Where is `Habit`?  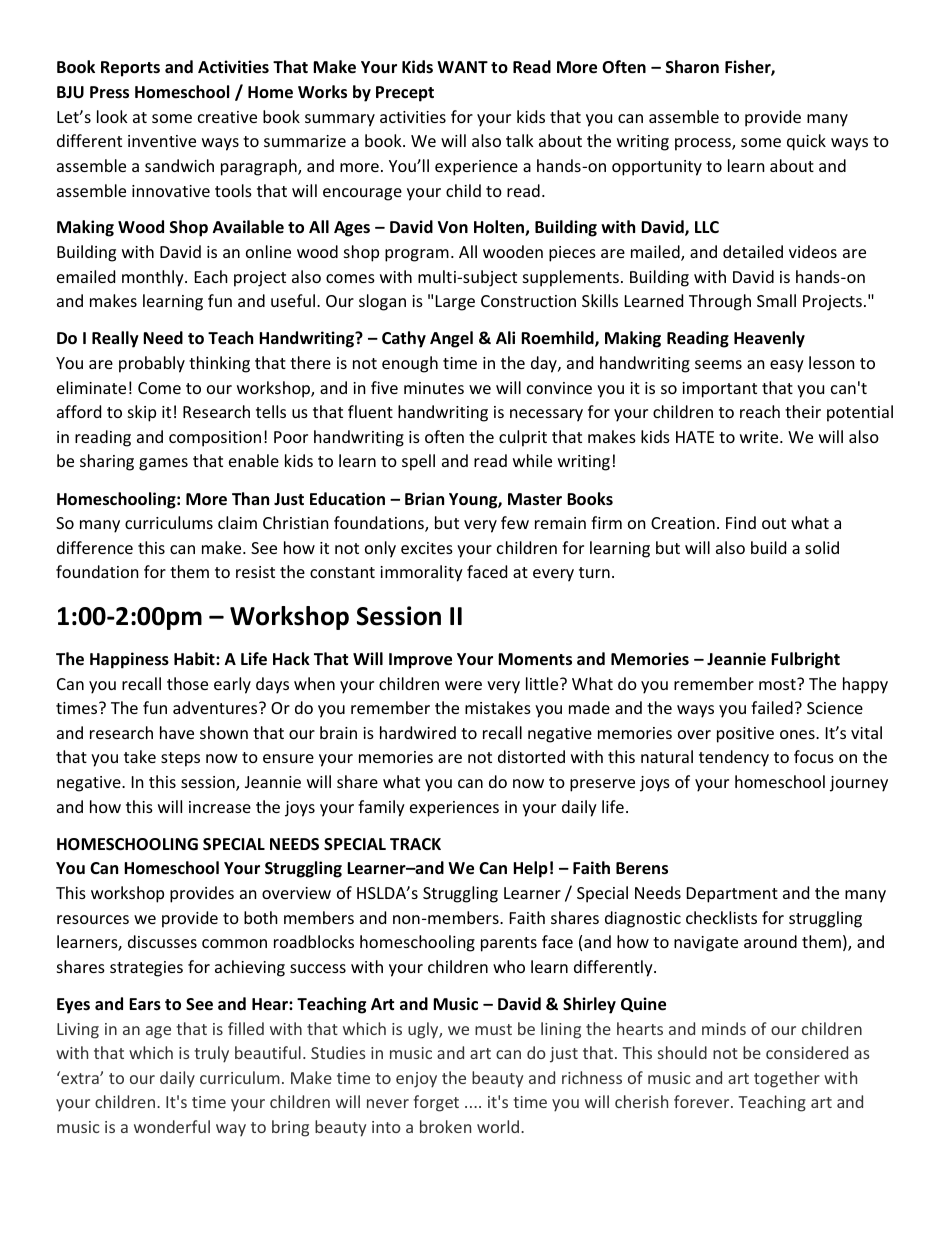
Habit is located at coordinates (195, 658).
